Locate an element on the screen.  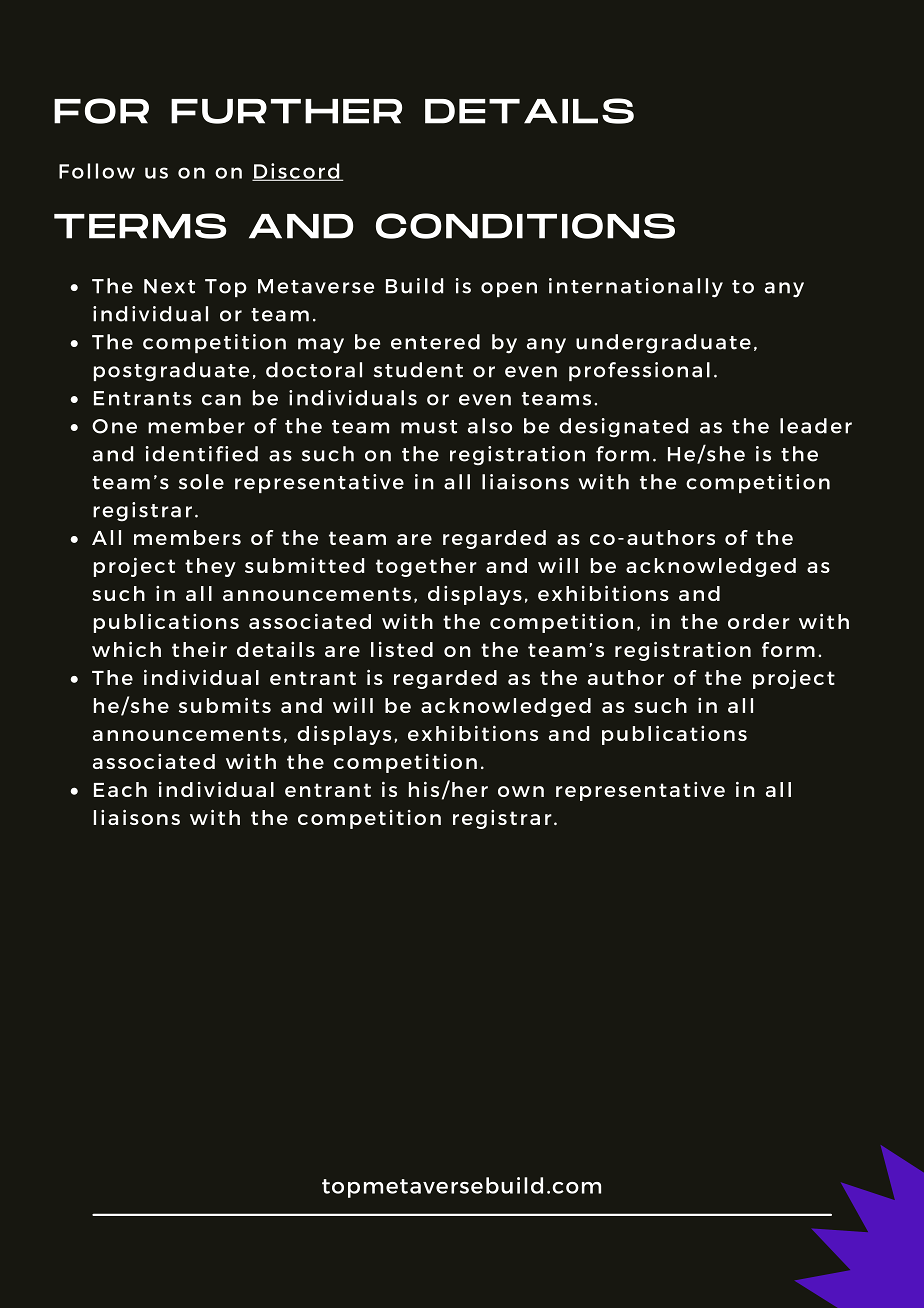
Each is located at coordinates (120, 789).
